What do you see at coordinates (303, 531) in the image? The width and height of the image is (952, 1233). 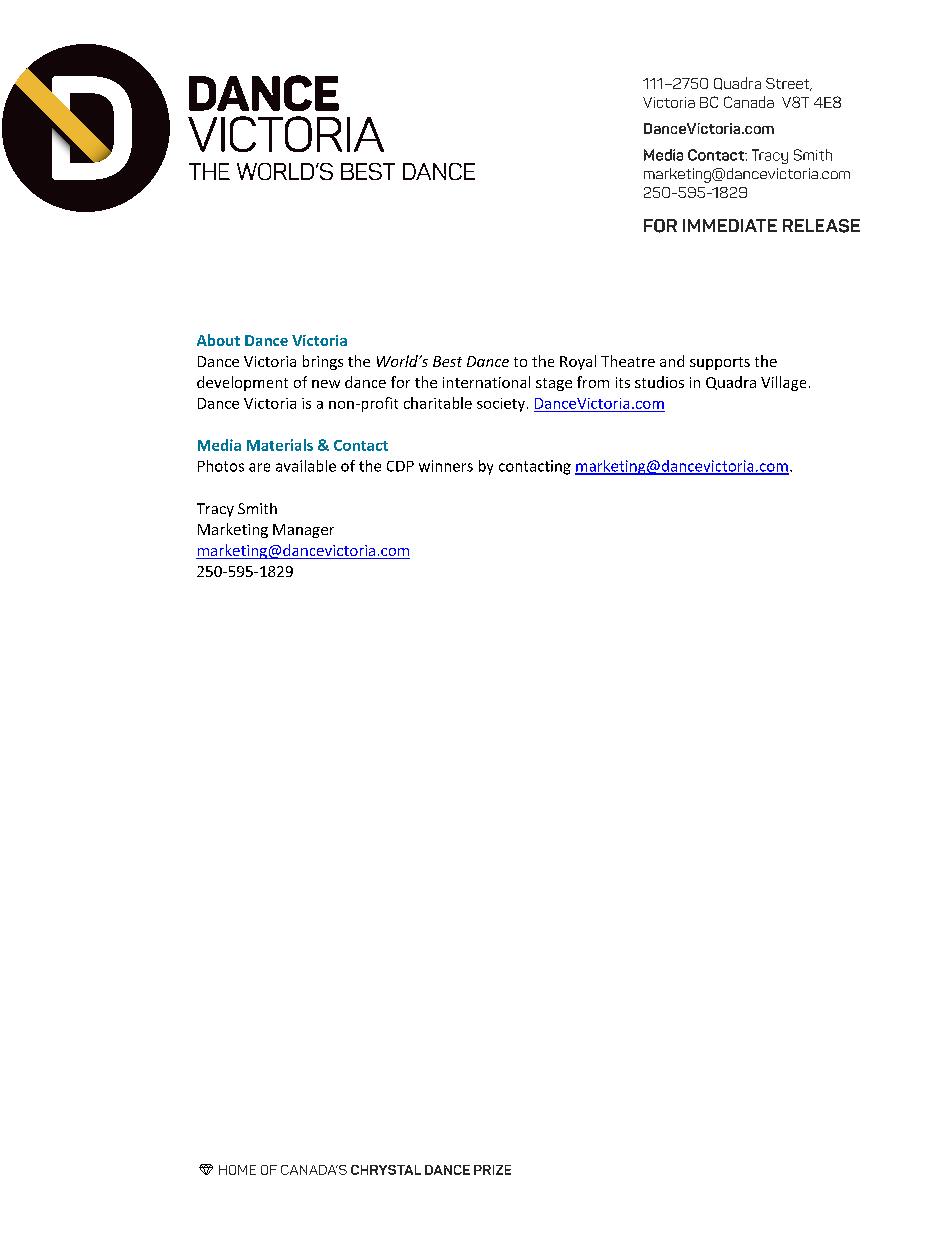 I see `Manager` at bounding box center [303, 531].
